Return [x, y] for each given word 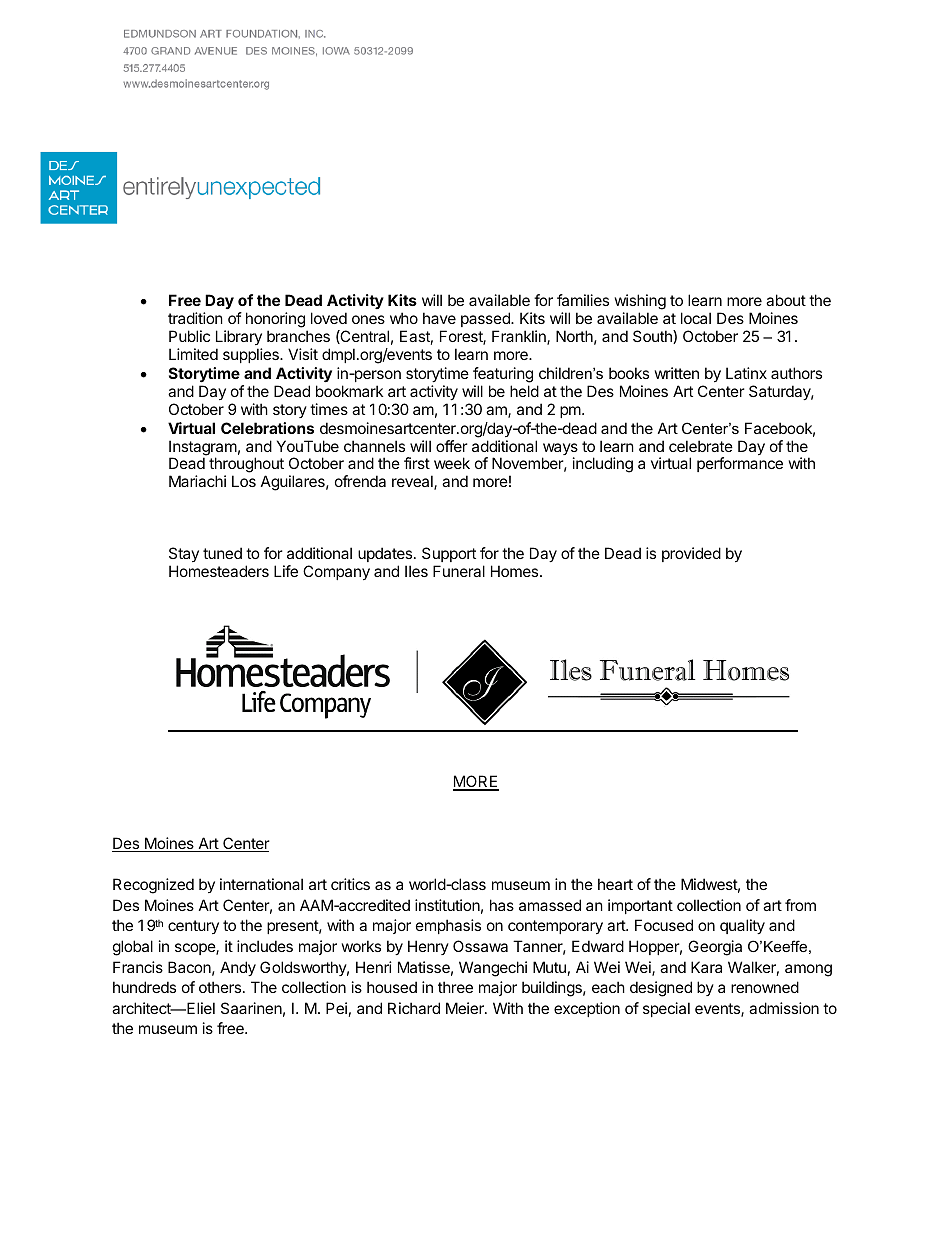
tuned [222, 553]
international [261, 884]
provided [691, 554]
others [221, 987]
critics [350, 884]
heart [615, 884]
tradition [195, 318]
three [455, 987]
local [696, 318]
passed [486, 319]
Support [449, 554]
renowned [765, 987]
